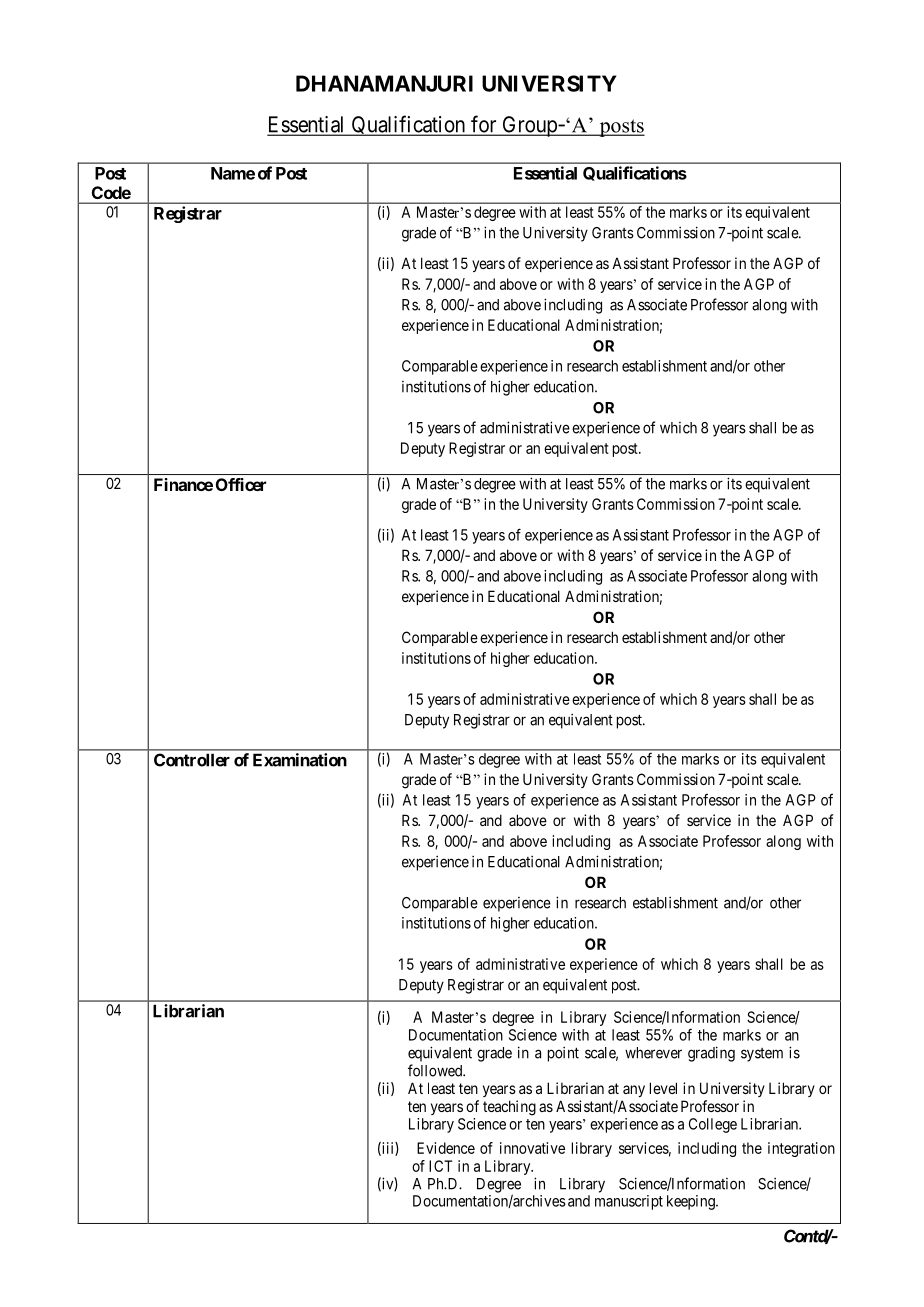 Image resolution: width=924 pixels, height=1307 pixels. What do you see at coordinates (713, 1125) in the screenshot?
I see `College` at bounding box center [713, 1125].
